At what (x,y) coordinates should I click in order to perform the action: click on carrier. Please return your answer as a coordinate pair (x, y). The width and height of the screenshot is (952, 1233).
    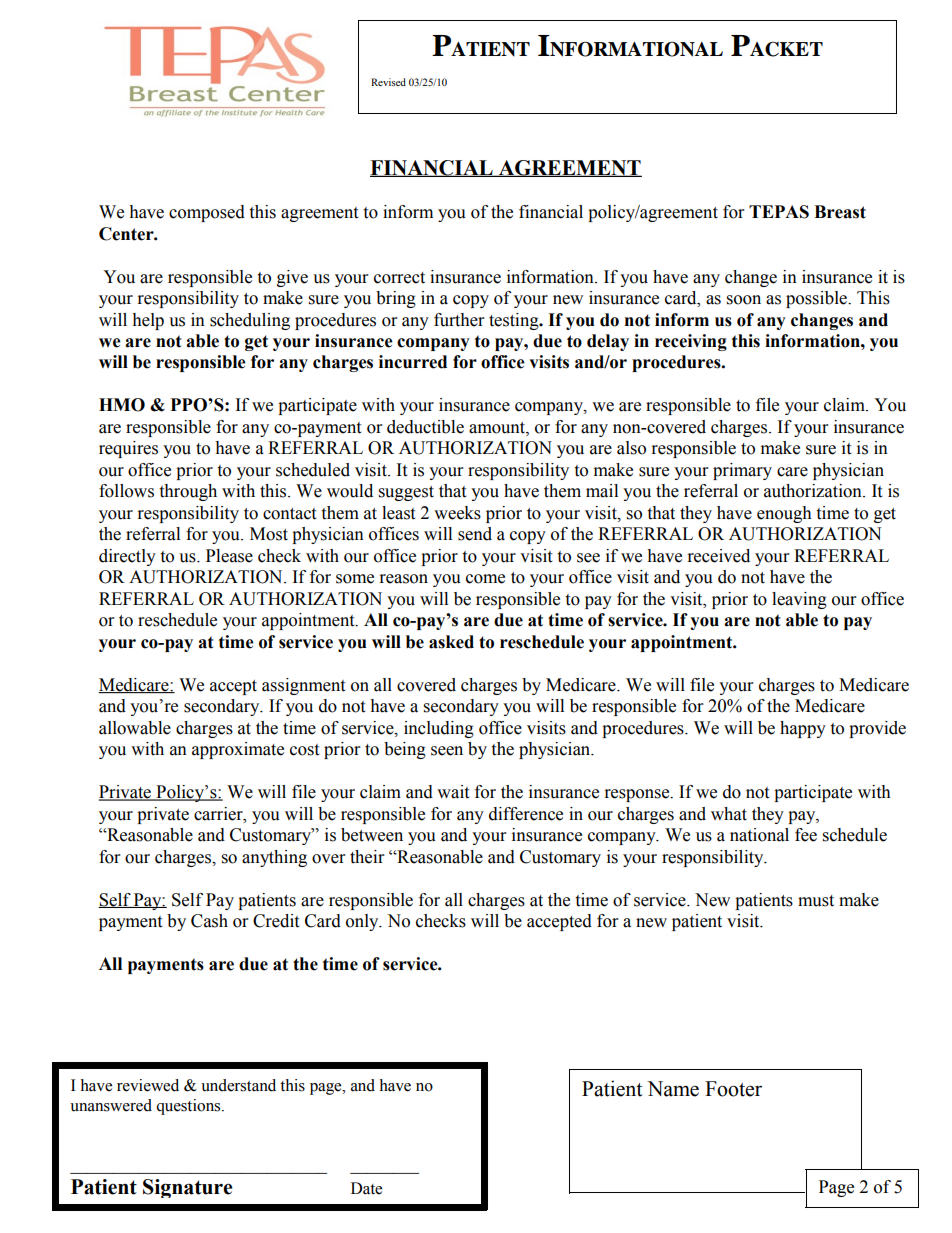
    Looking at the image, I should click on (219, 814).
